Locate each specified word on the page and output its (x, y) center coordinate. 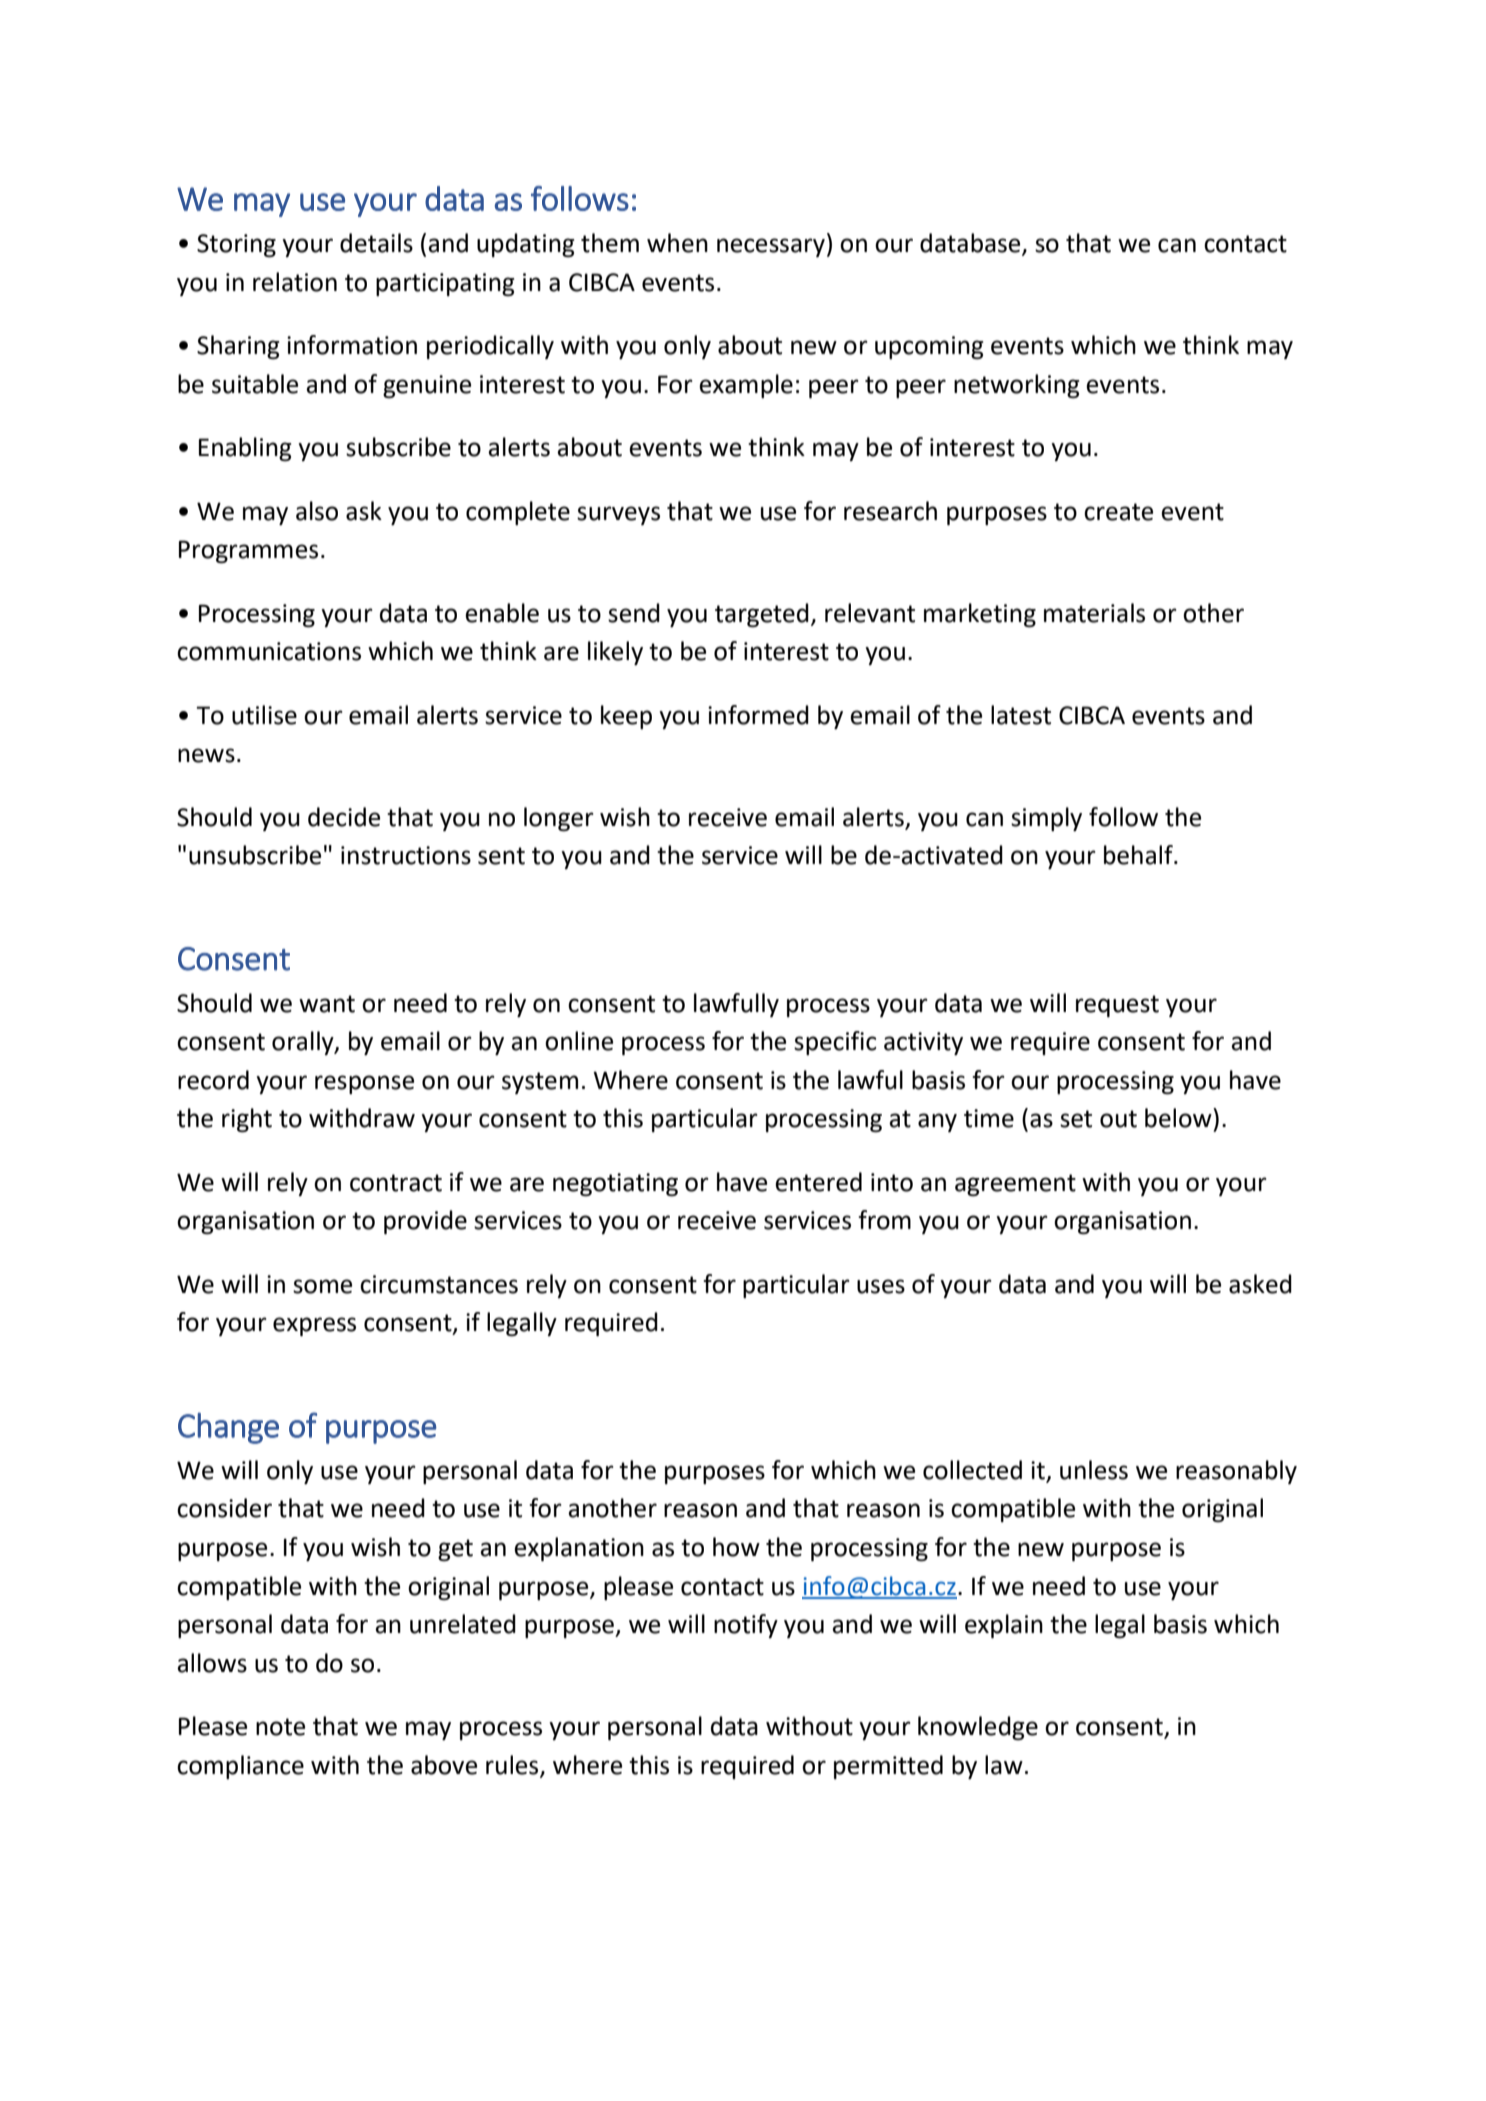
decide (344, 817)
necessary (771, 247)
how (736, 1547)
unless (1094, 1470)
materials (1094, 613)
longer (559, 819)
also (317, 511)
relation (295, 282)
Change (228, 1428)
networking (1017, 386)
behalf (1139, 855)
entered (818, 1182)
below (1179, 1118)
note (280, 1727)
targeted (762, 615)
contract (396, 1183)
